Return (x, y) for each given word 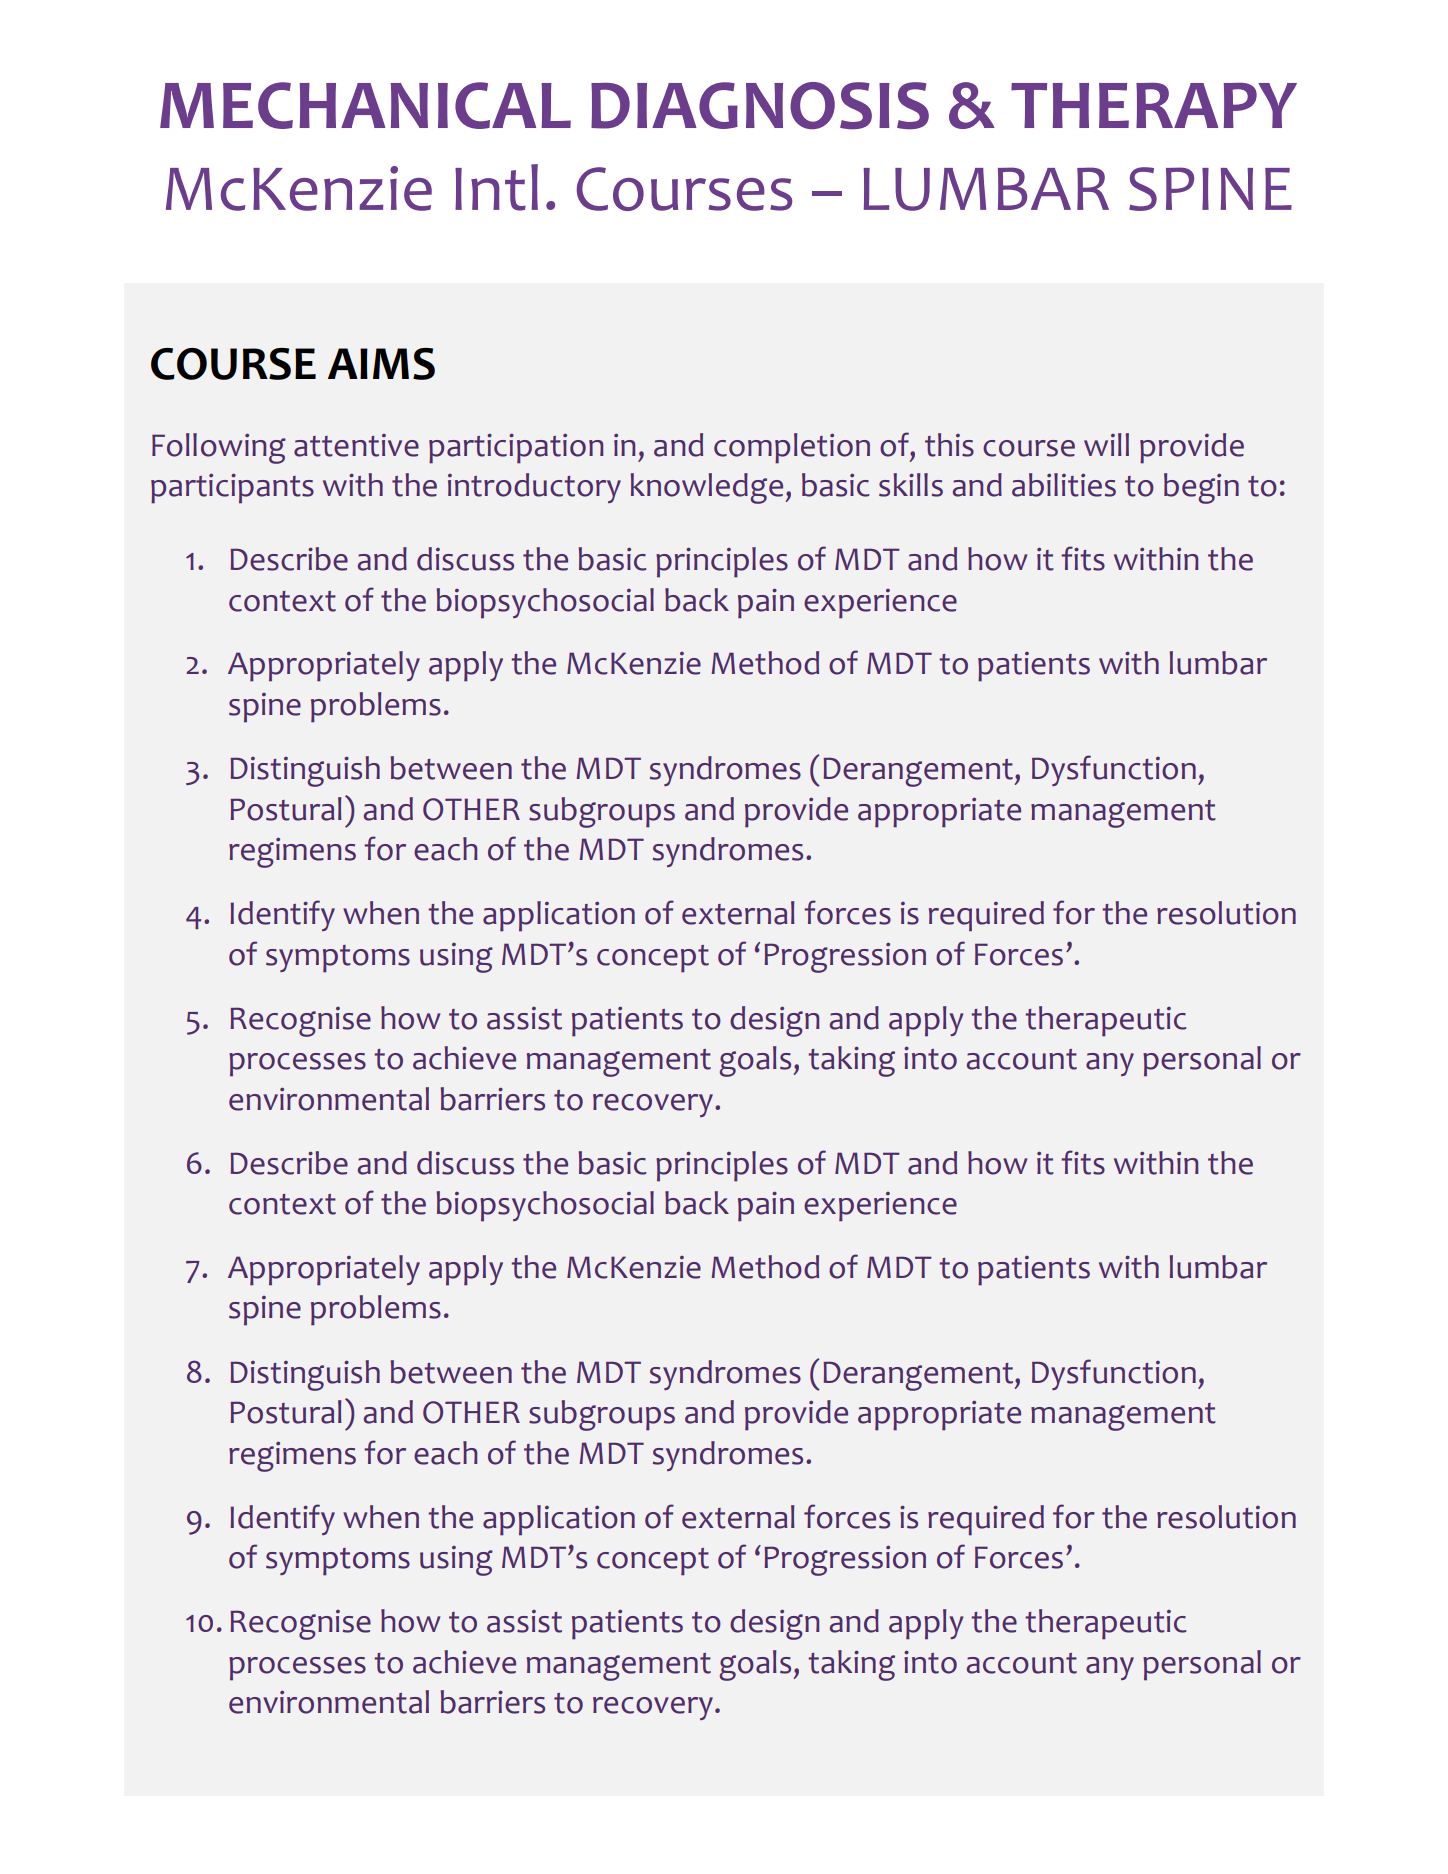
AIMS (381, 364)
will (1106, 444)
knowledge (706, 488)
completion (792, 448)
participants (232, 488)
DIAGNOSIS (760, 105)
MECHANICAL (365, 105)
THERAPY (1154, 105)
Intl (496, 187)
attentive (356, 445)
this (949, 445)
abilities (1064, 485)
